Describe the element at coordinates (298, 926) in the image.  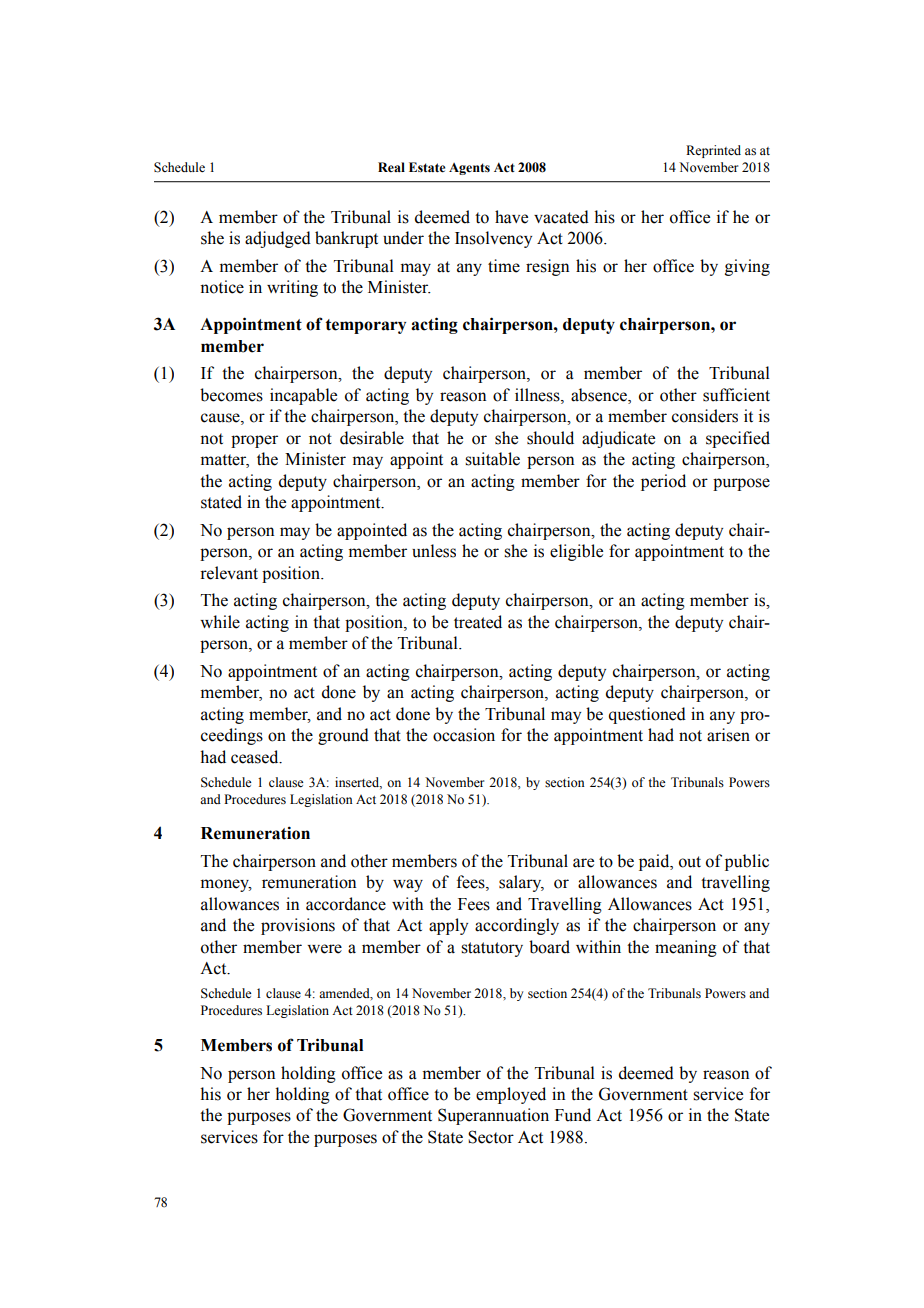
I see `provisions` at that location.
